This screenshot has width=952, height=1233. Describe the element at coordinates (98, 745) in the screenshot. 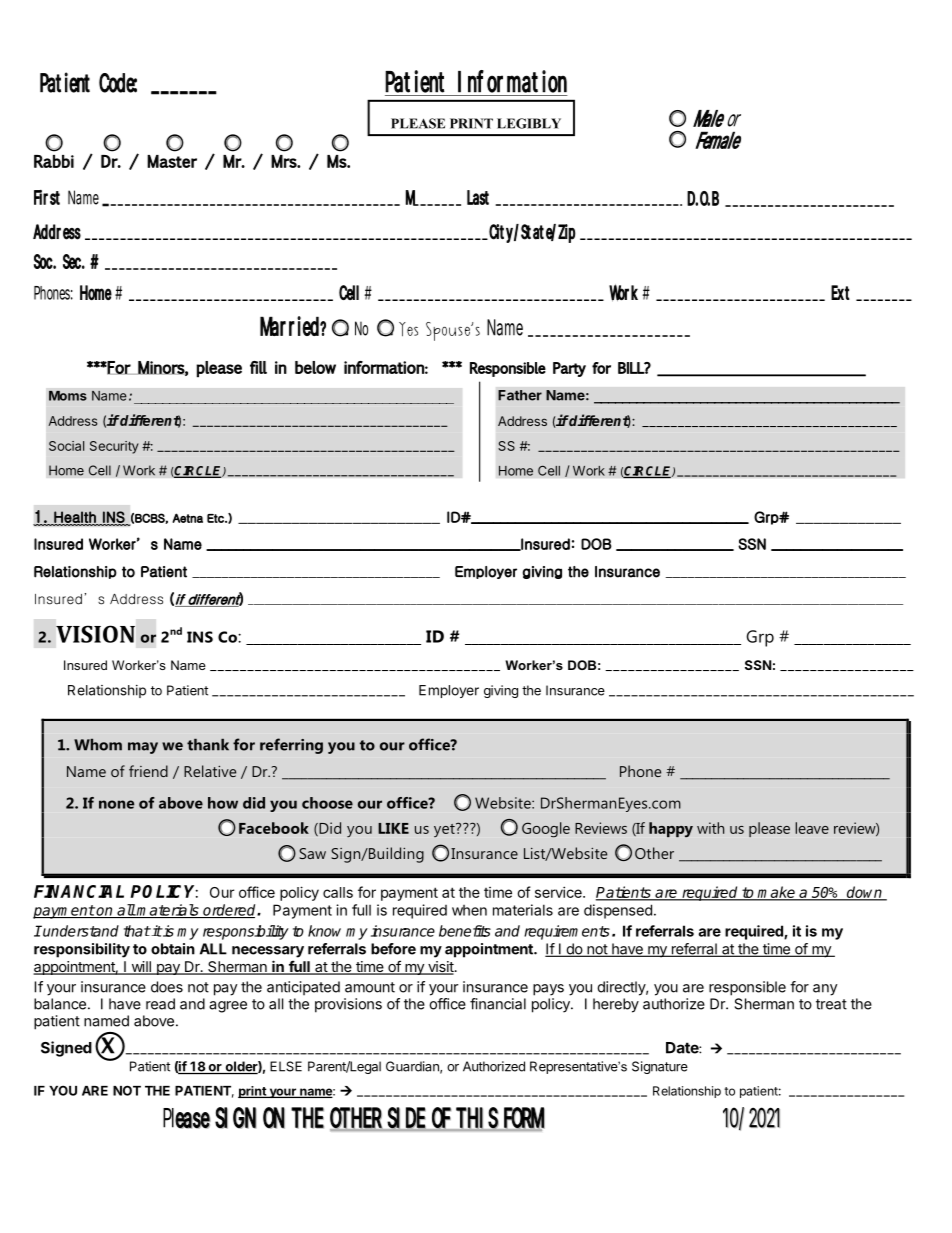

I see `Whom` at that location.
